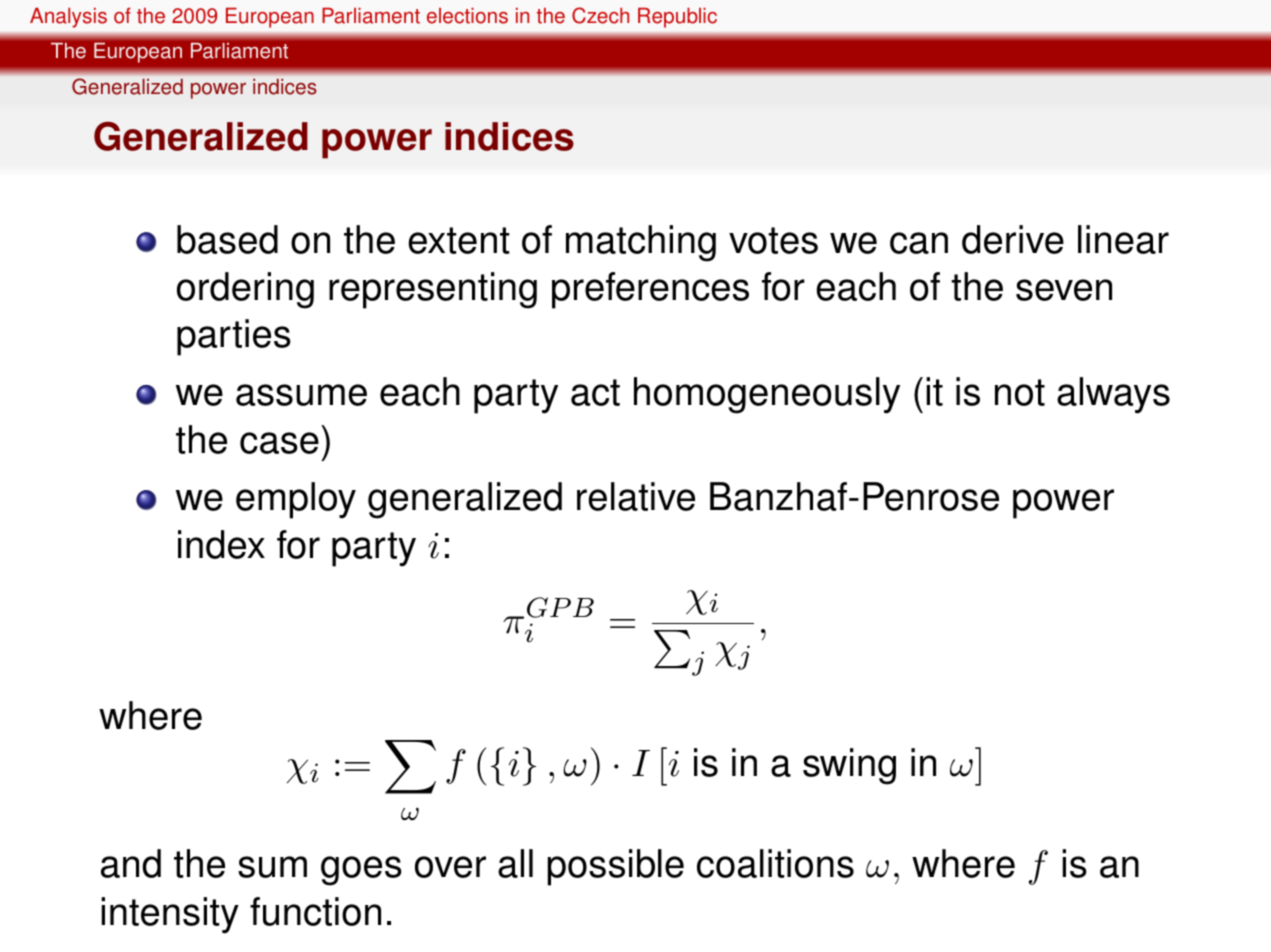  What do you see at coordinates (616, 867) in the document?
I see `possible` at bounding box center [616, 867].
